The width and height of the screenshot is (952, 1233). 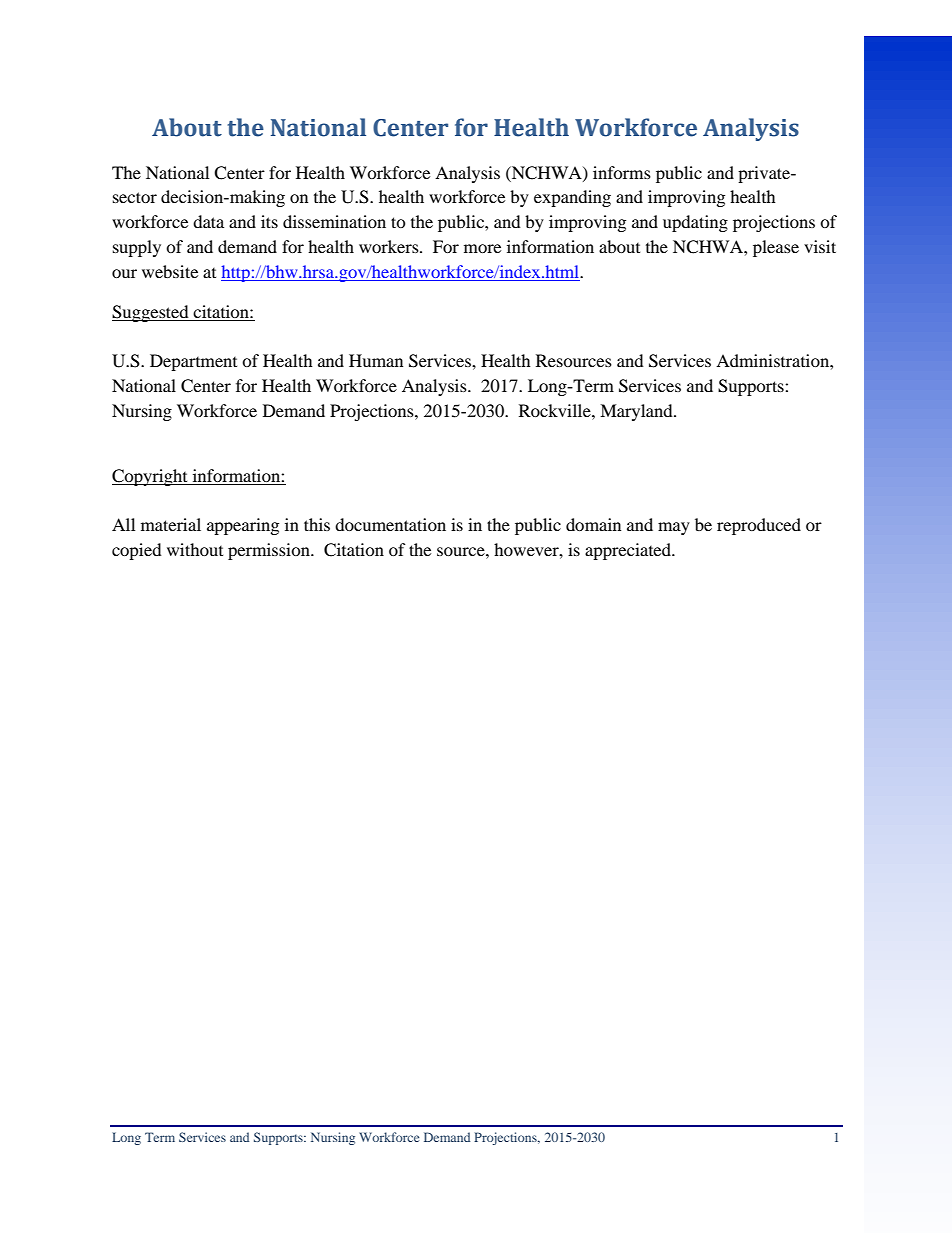 I want to click on without, so click(x=195, y=549).
